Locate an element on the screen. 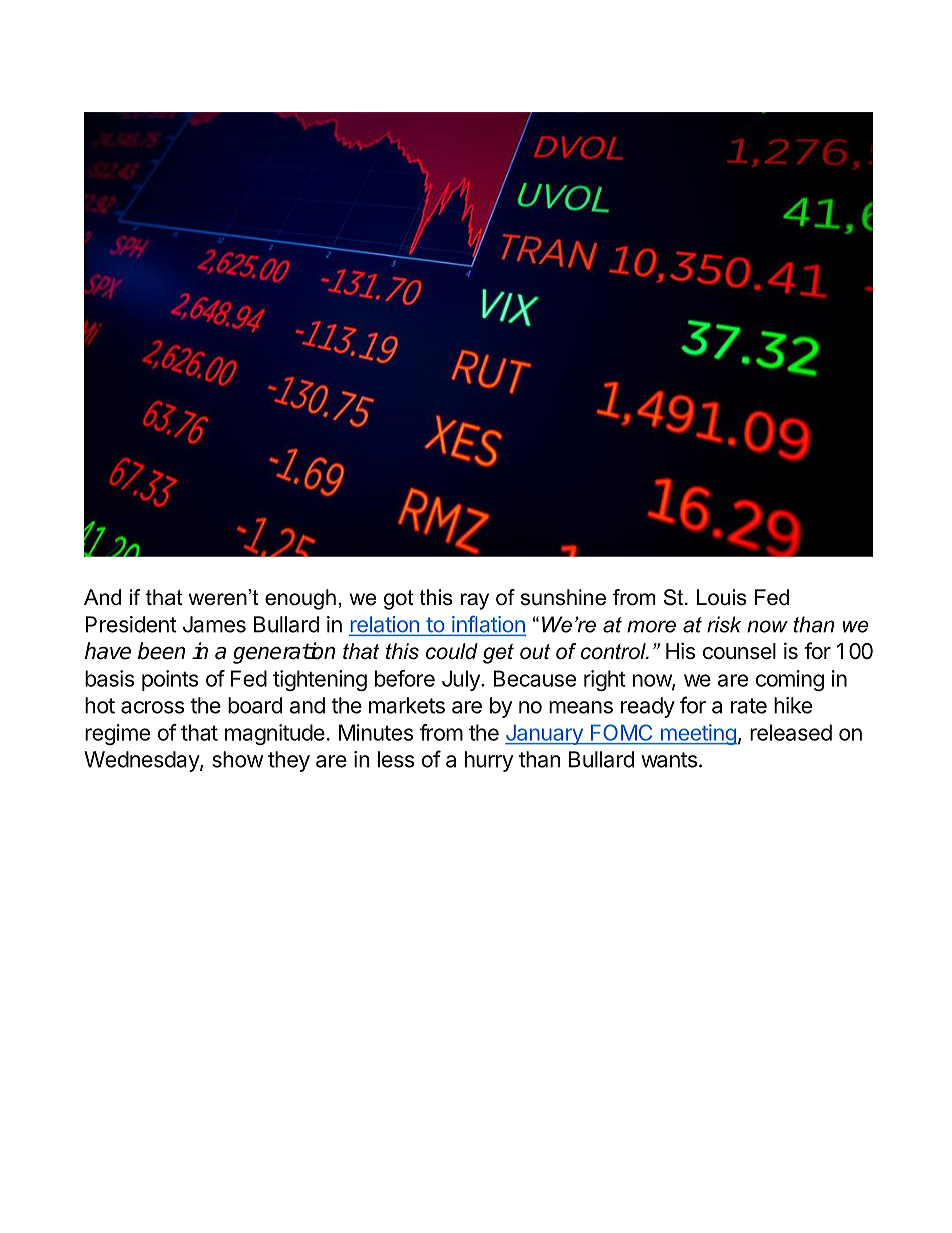 This screenshot has height=1233, width=952. Louis is located at coordinates (722, 597).
